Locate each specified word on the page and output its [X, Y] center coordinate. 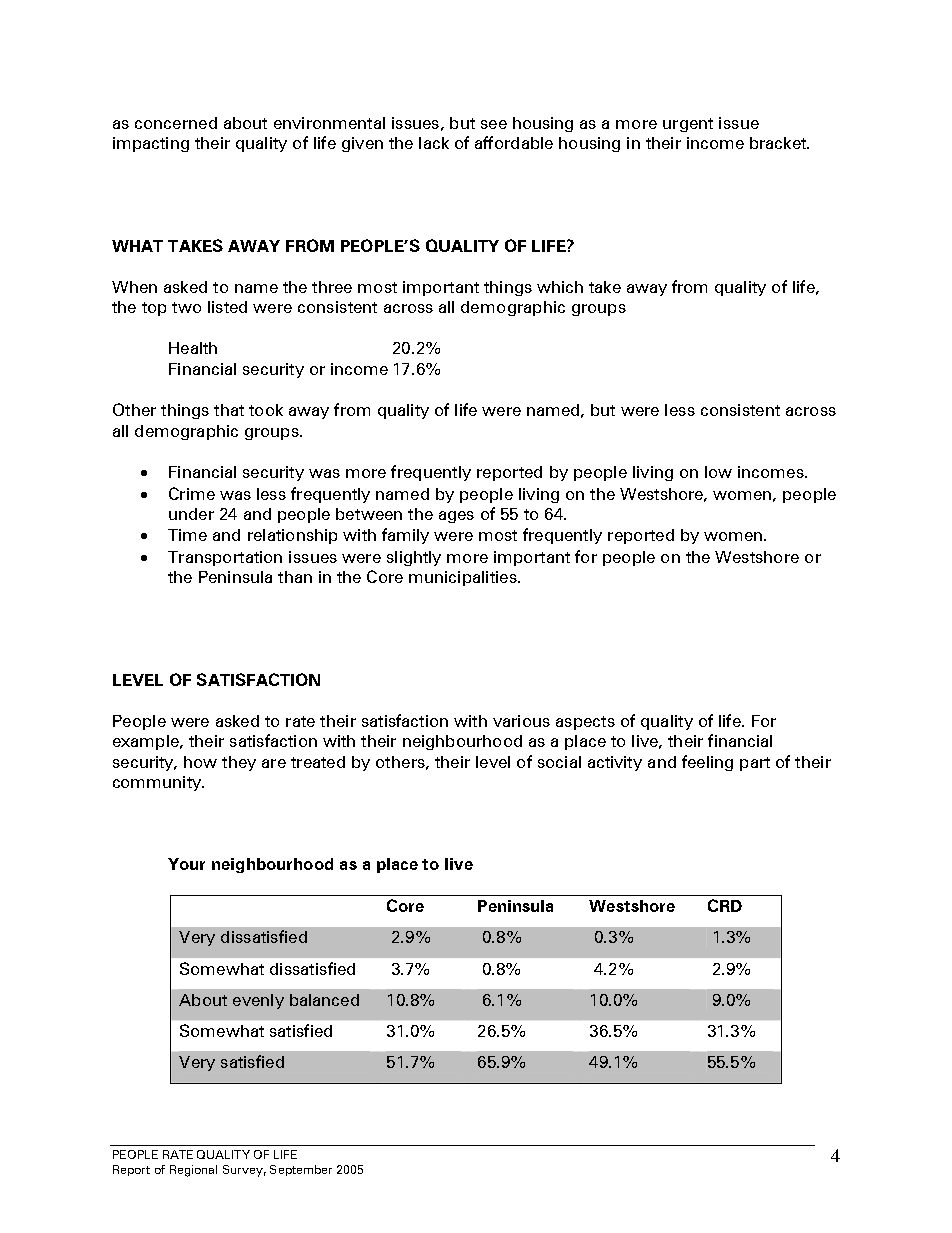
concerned [176, 123]
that [229, 410]
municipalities [464, 578]
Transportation [225, 558]
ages [456, 517]
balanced [324, 1000]
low [718, 472]
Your [186, 864]
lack [434, 143]
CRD [725, 905]
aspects [585, 723]
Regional [193, 1171]
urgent [688, 125]
